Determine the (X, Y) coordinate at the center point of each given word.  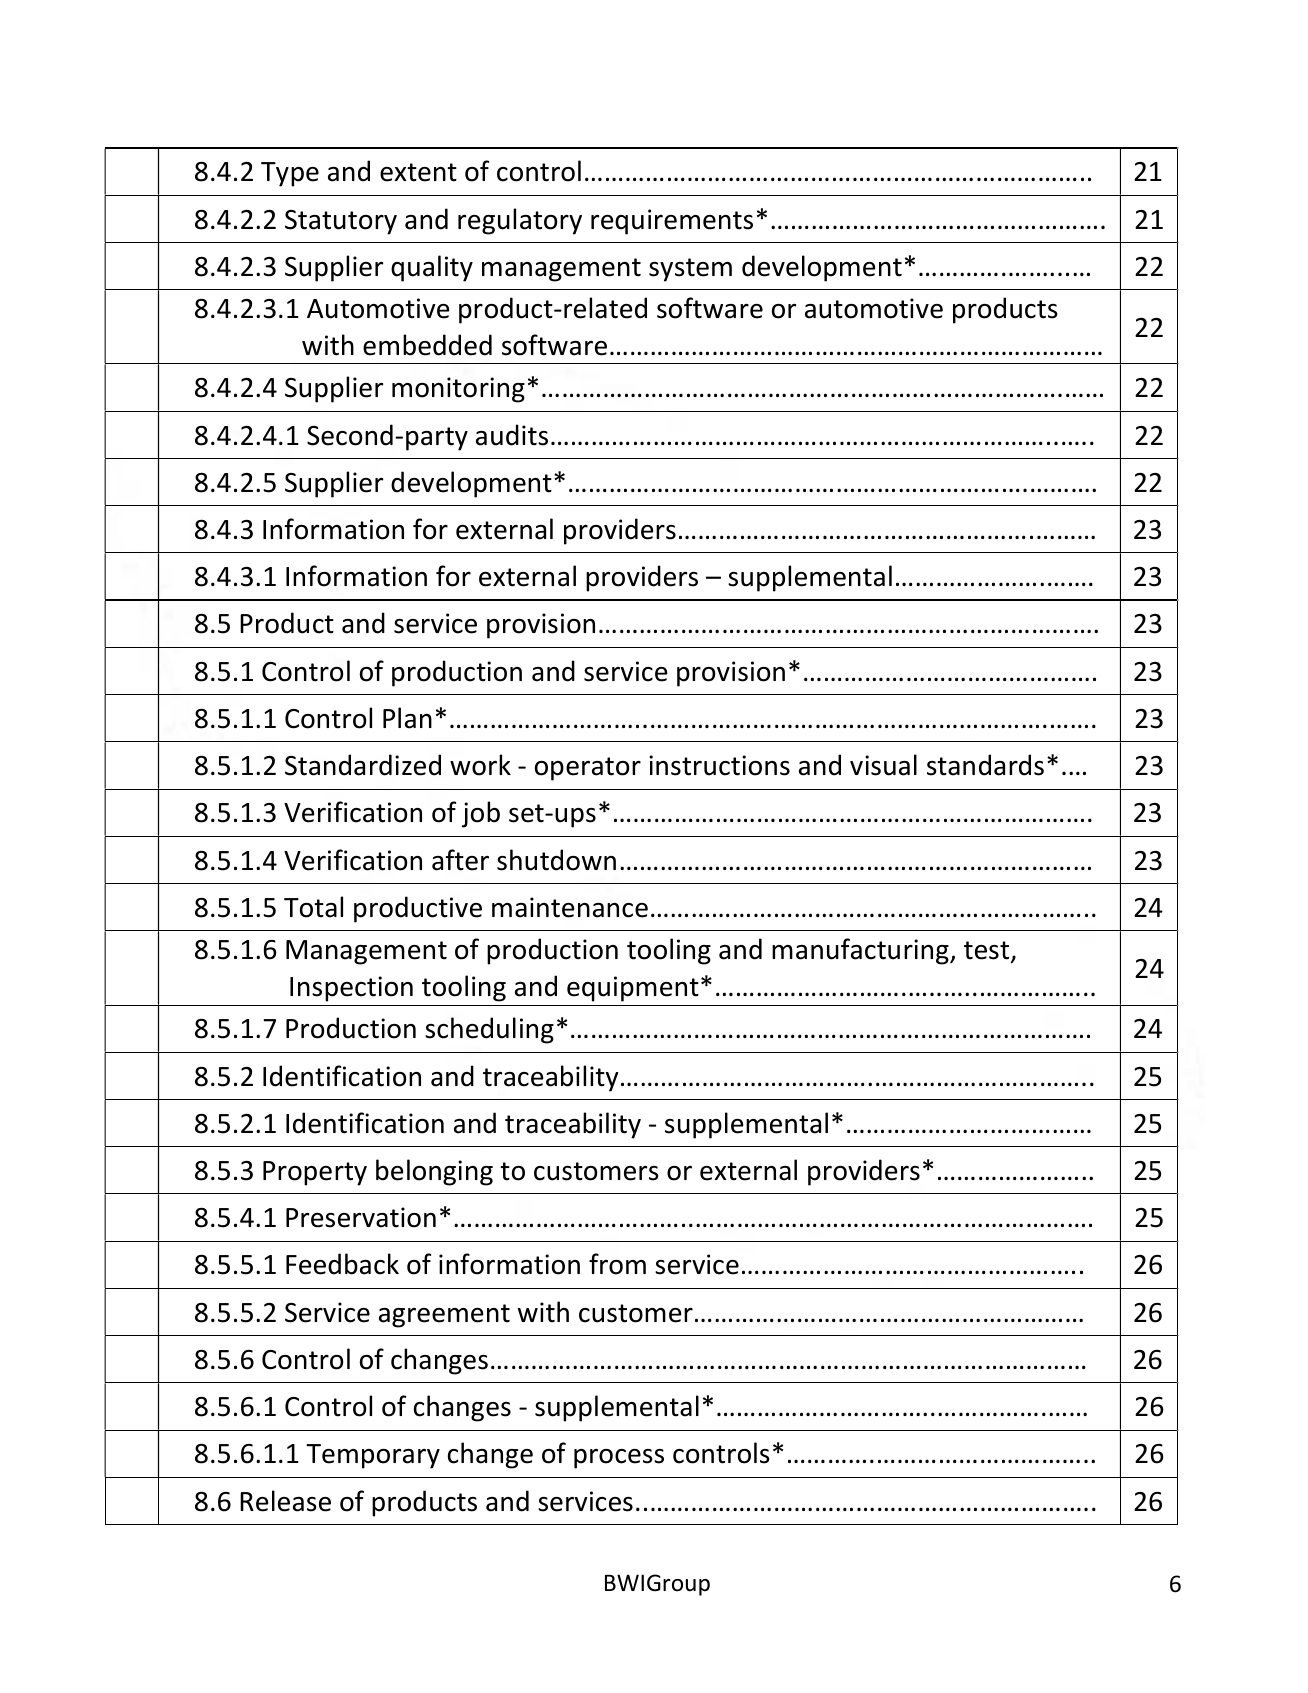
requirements (672, 222)
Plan (407, 718)
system (690, 270)
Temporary (373, 1456)
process (619, 1459)
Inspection (351, 989)
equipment (633, 989)
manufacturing (861, 951)
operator (588, 769)
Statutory (341, 222)
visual (883, 765)
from (617, 1264)
